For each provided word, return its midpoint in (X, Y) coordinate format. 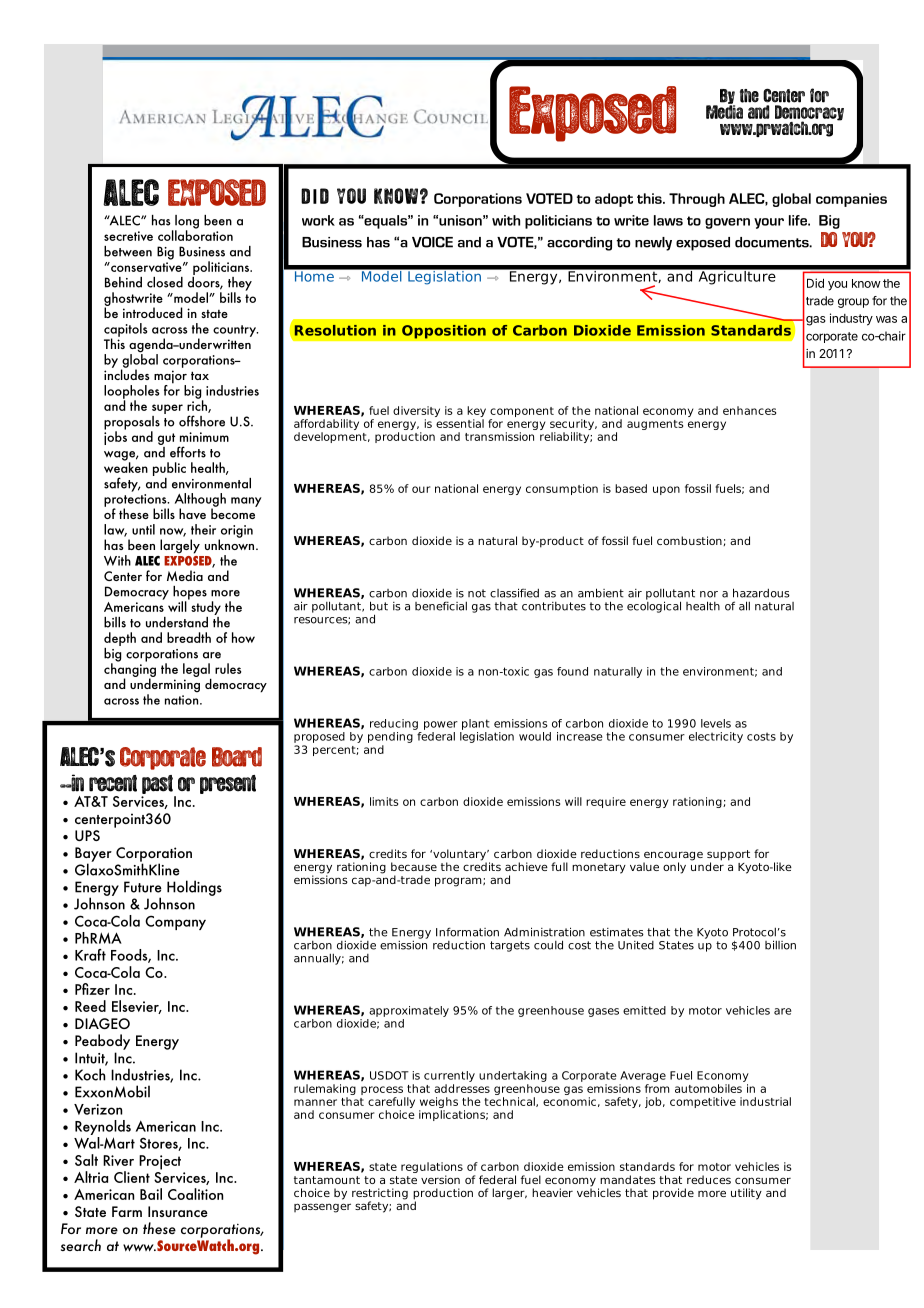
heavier (552, 1192)
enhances (749, 410)
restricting (380, 1195)
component (522, 412)
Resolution (335, 330)
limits (384, 801)
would (535, 736)
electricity (716, 737)
